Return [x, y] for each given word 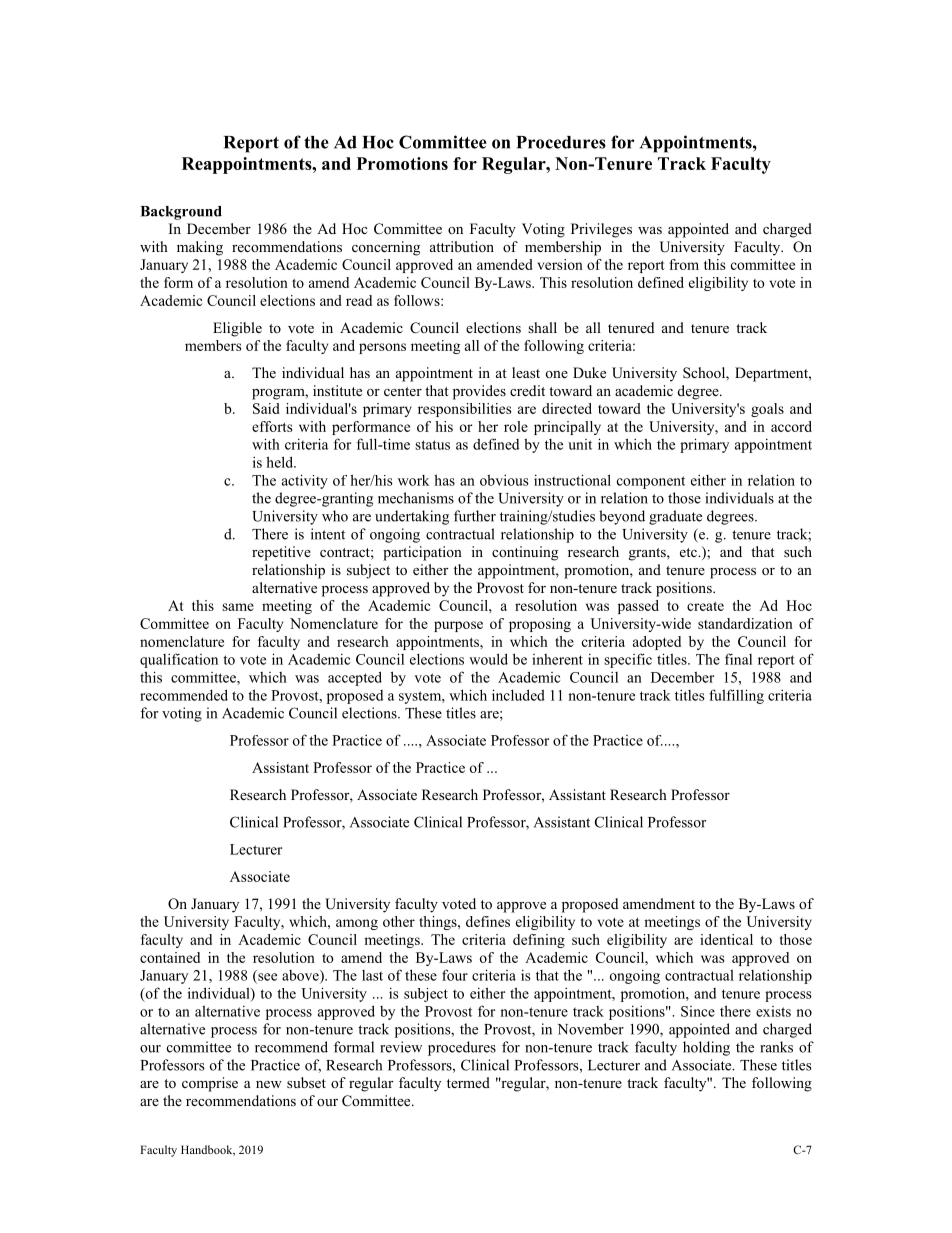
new [269, 1084]
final [738, 659]
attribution [462, 246]
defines [488, 921]
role [516, 426]
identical [726, 939]
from [684, 264]
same [238, 607]
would [488, 659]
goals [767, 410]
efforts [272, 426]
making [200, 248]
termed [468, 1082]
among [357, 924]
